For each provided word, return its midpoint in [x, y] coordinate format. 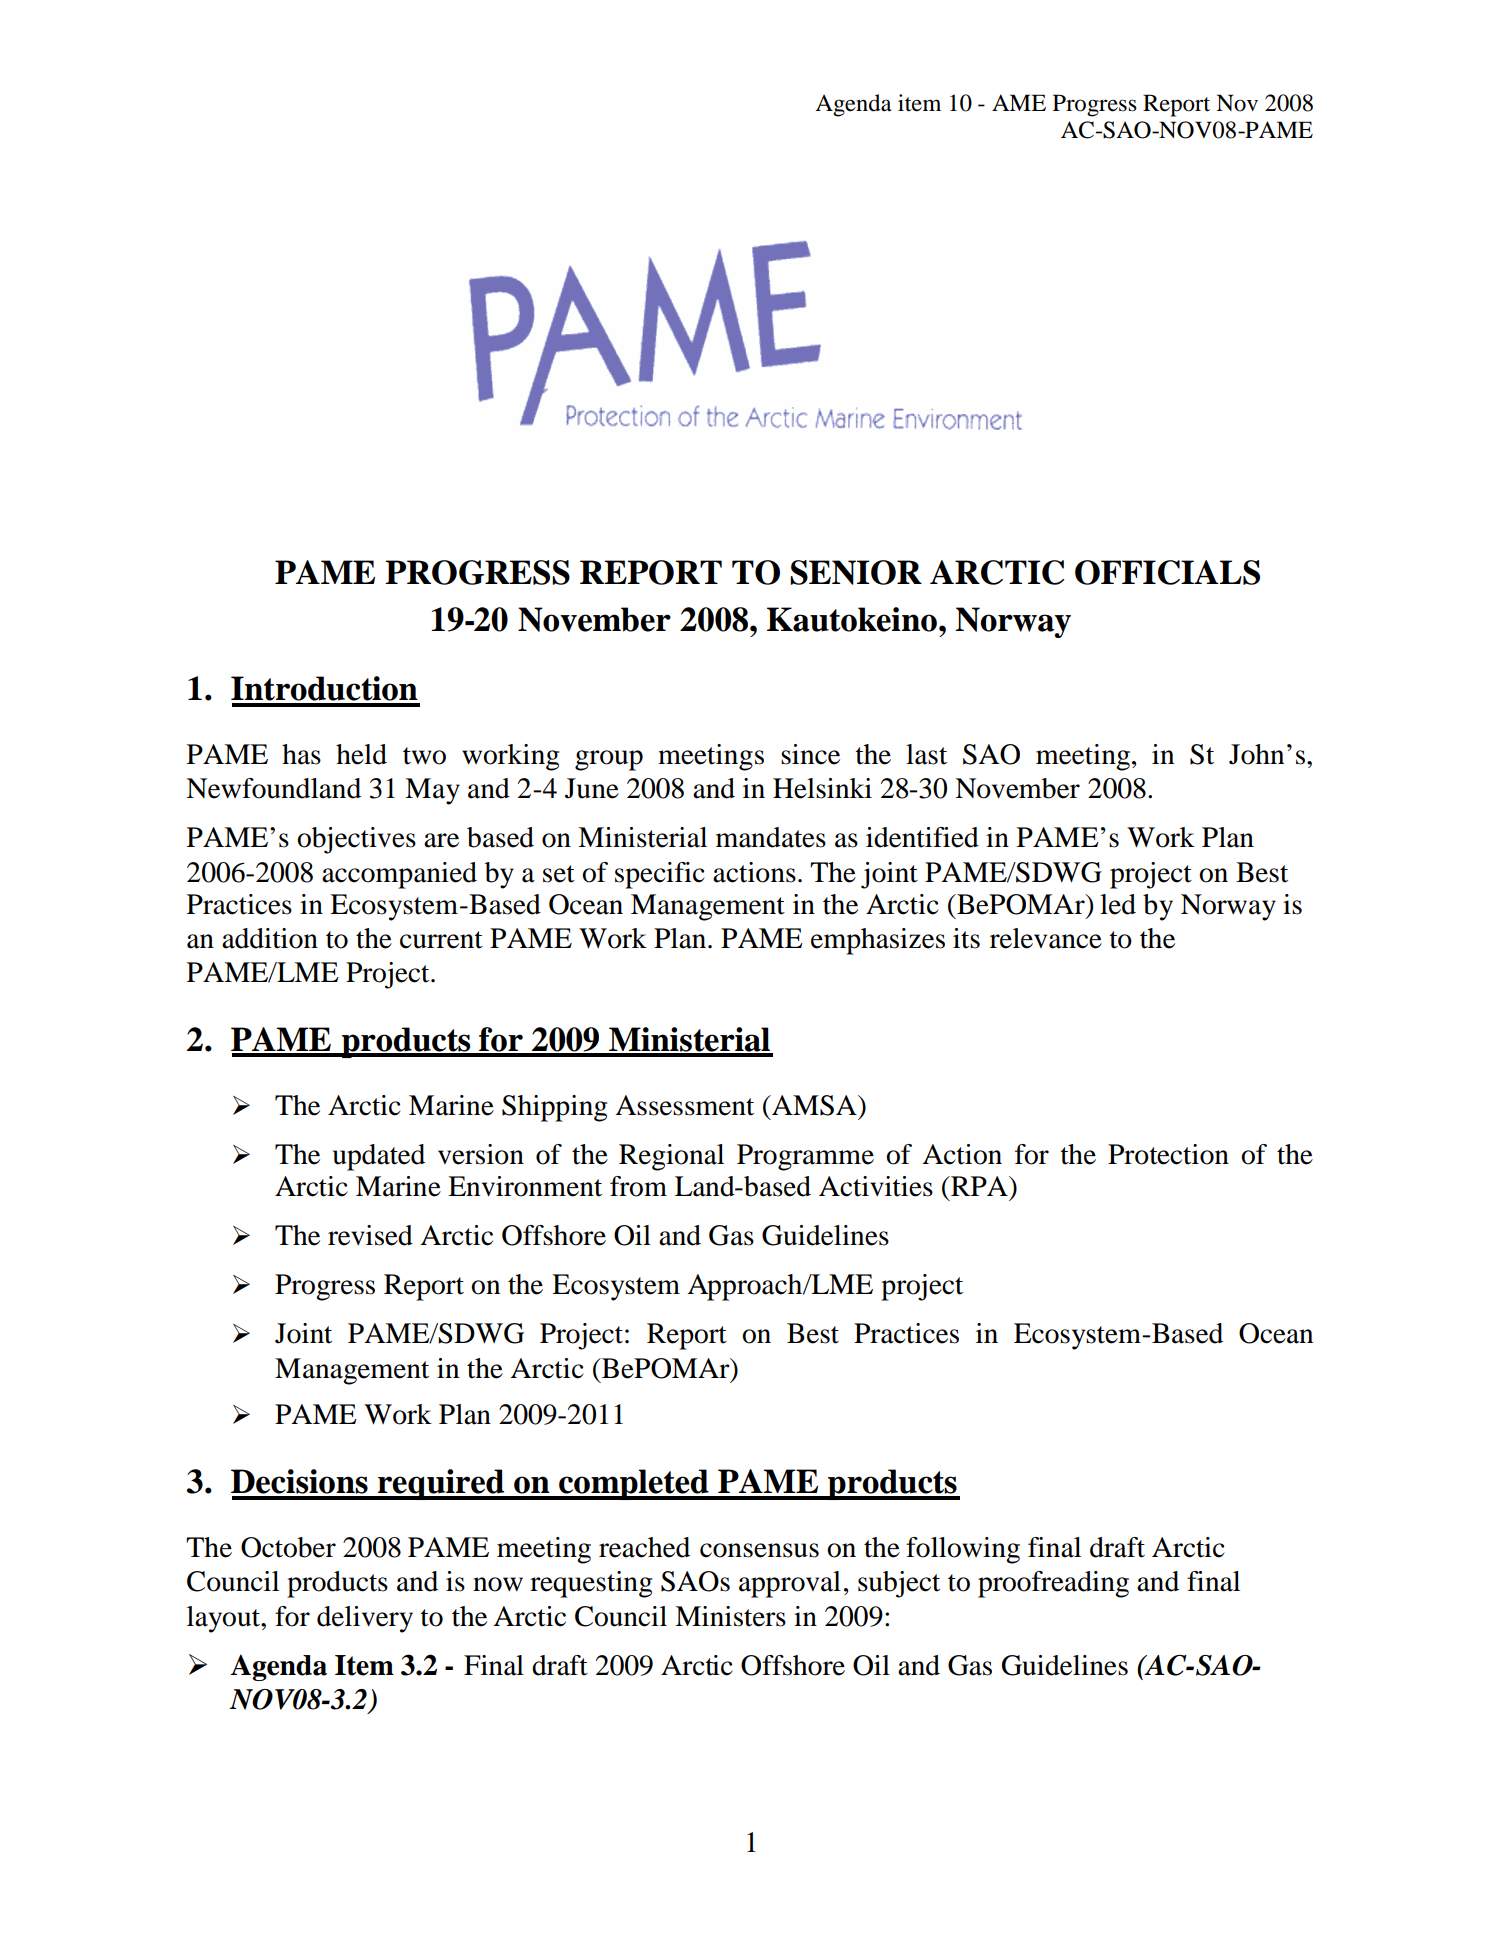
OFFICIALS [1167, 572]
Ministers [730, 1616]
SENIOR [856, 572]
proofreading [1053, 1584]
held [361, 754]
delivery [365, 1619]
